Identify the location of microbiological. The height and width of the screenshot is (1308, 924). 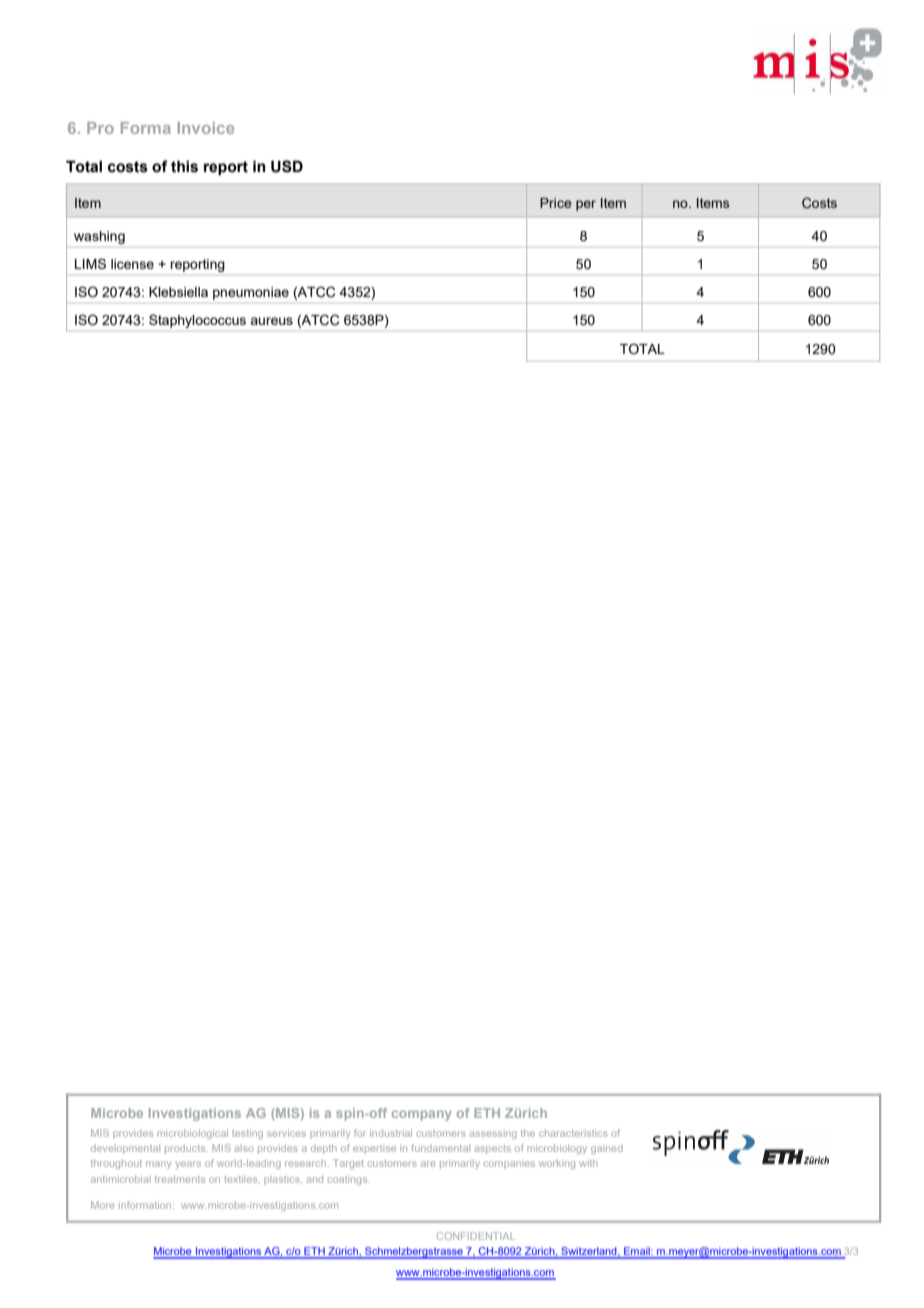
(192, 1134).
